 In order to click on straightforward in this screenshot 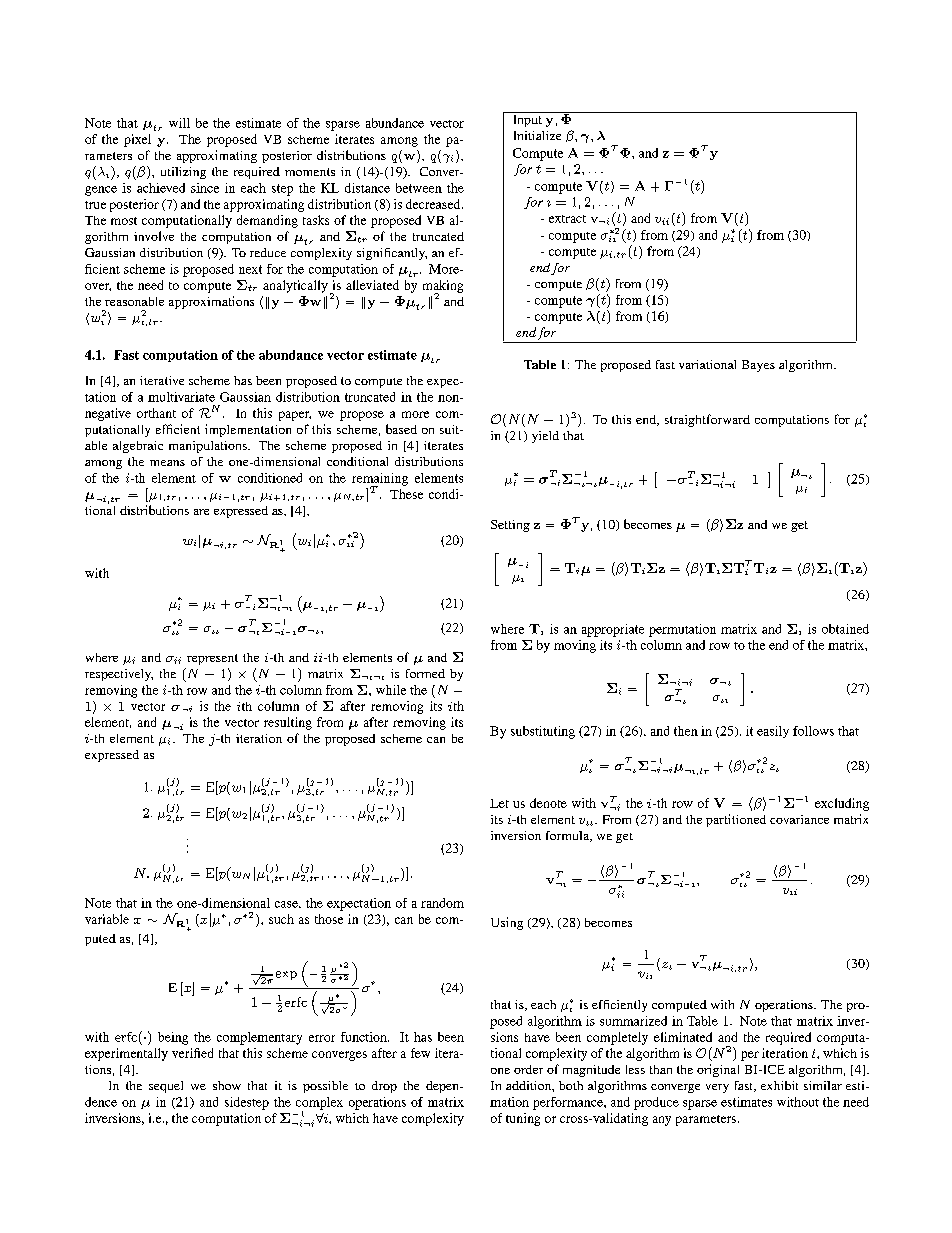, I will do `click(707, 420)`.
